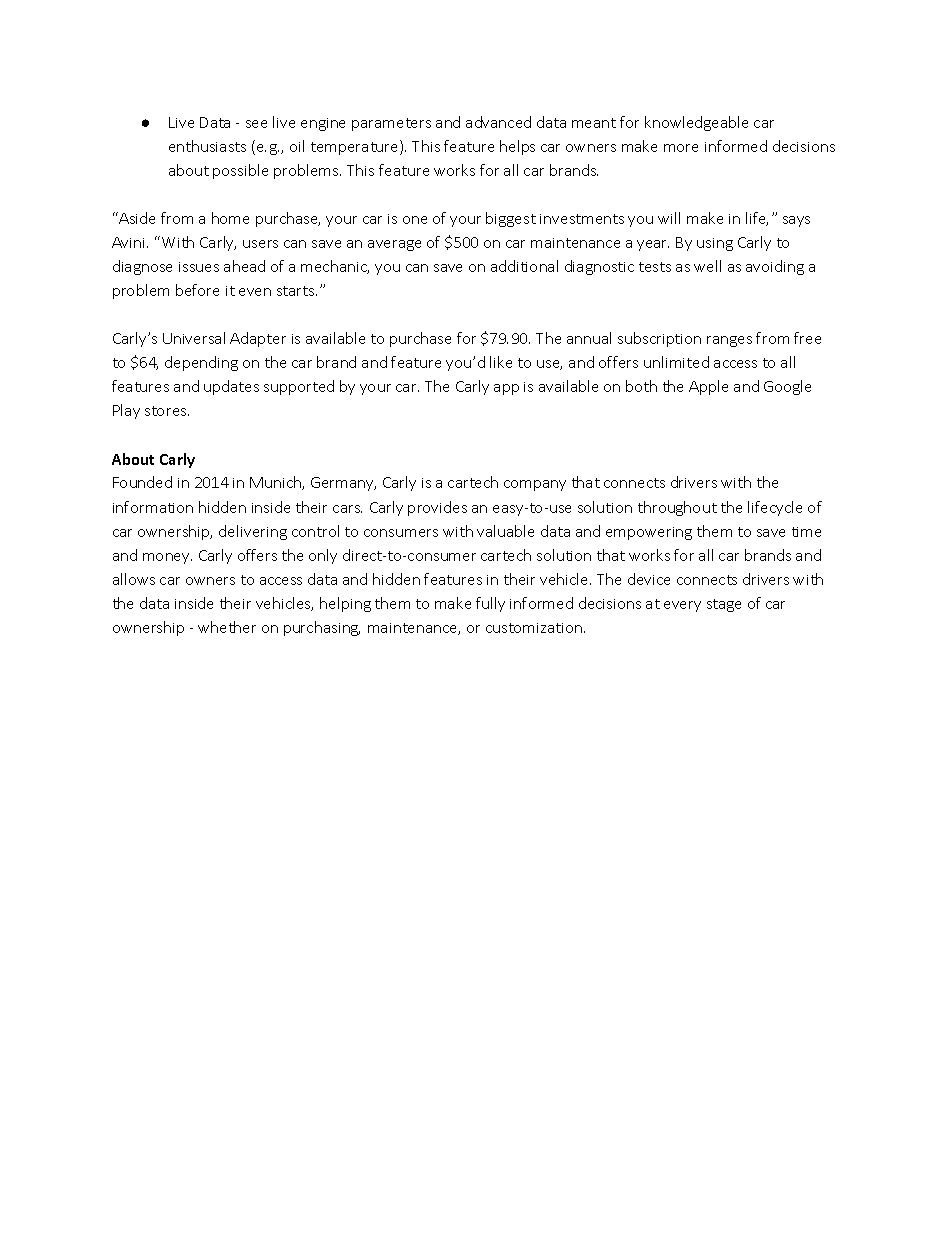 This screenshot has height=1233, width=952. Describe the element at coordinates (708, 387) in the screenshot. I see `Apple` at that location.
